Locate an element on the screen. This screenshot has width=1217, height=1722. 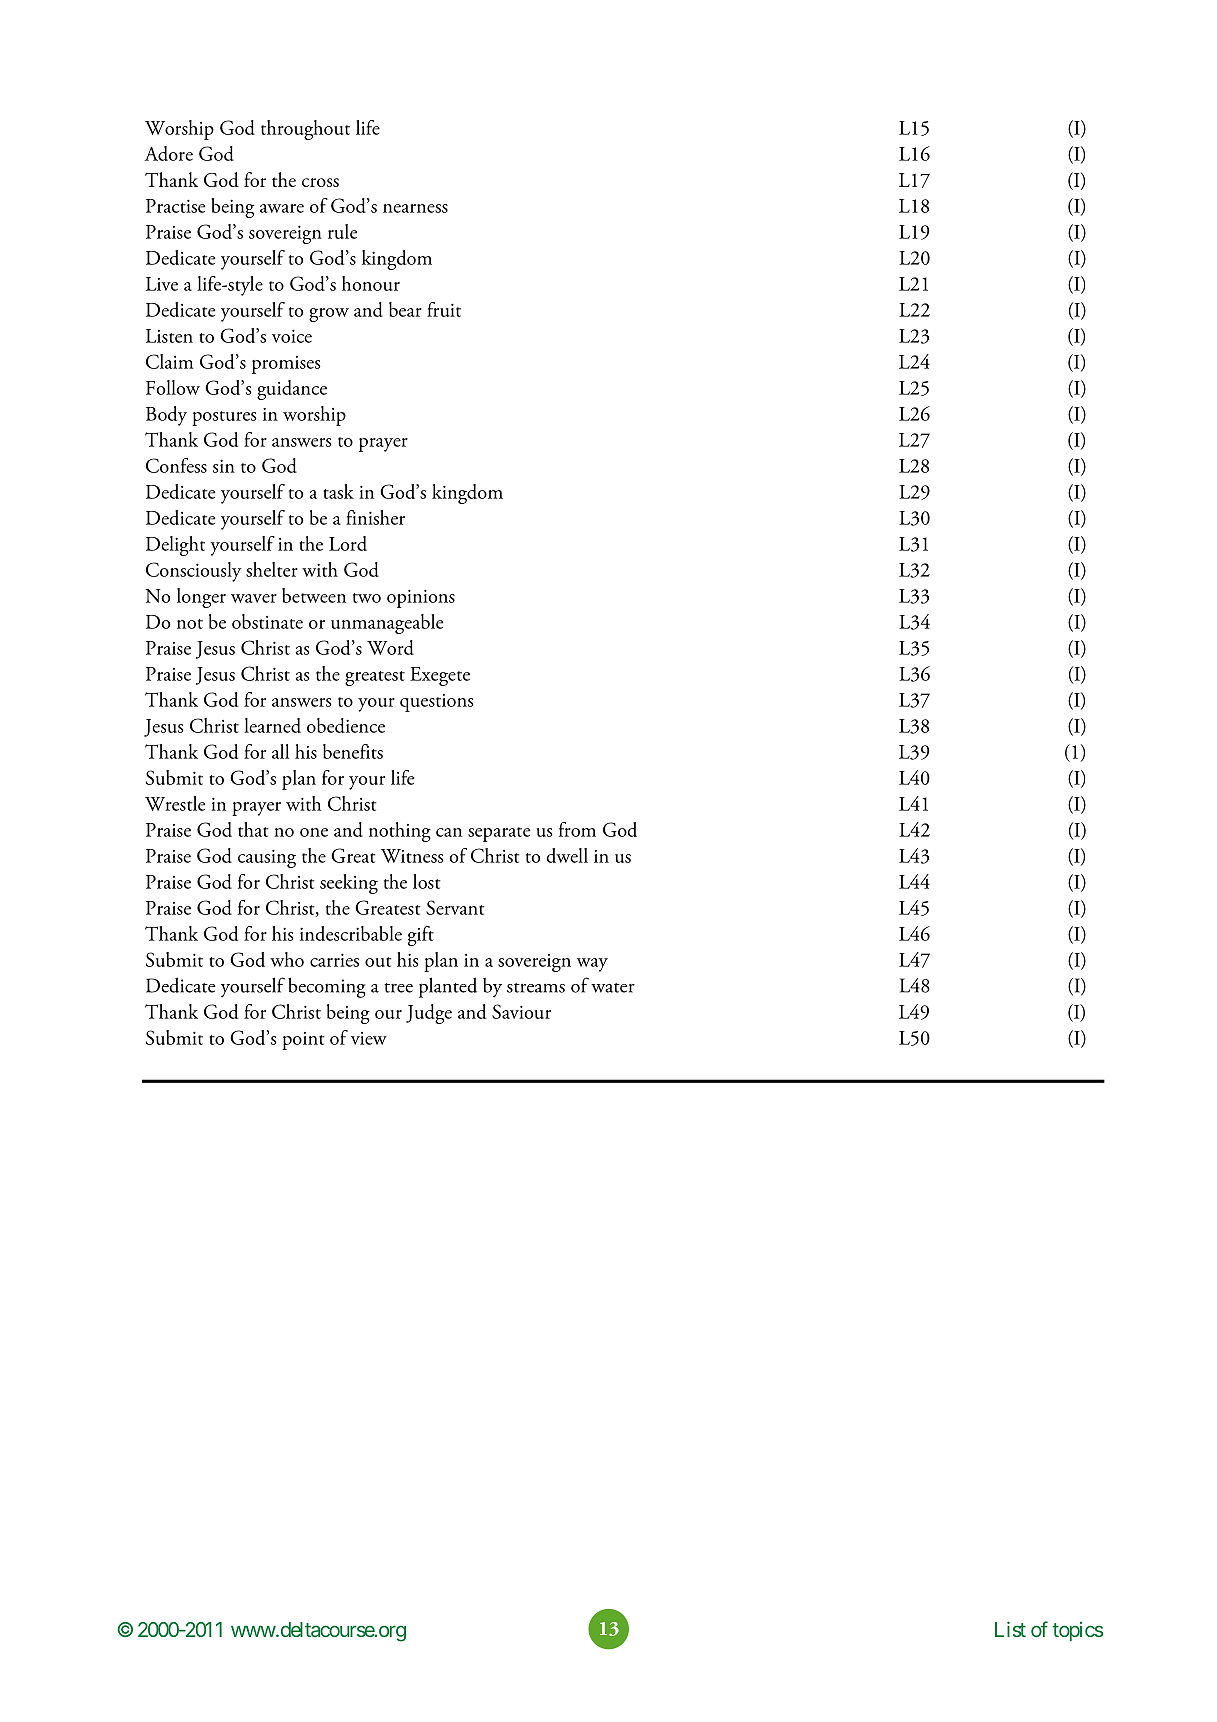
tree is located at coordinates (398, 988).
